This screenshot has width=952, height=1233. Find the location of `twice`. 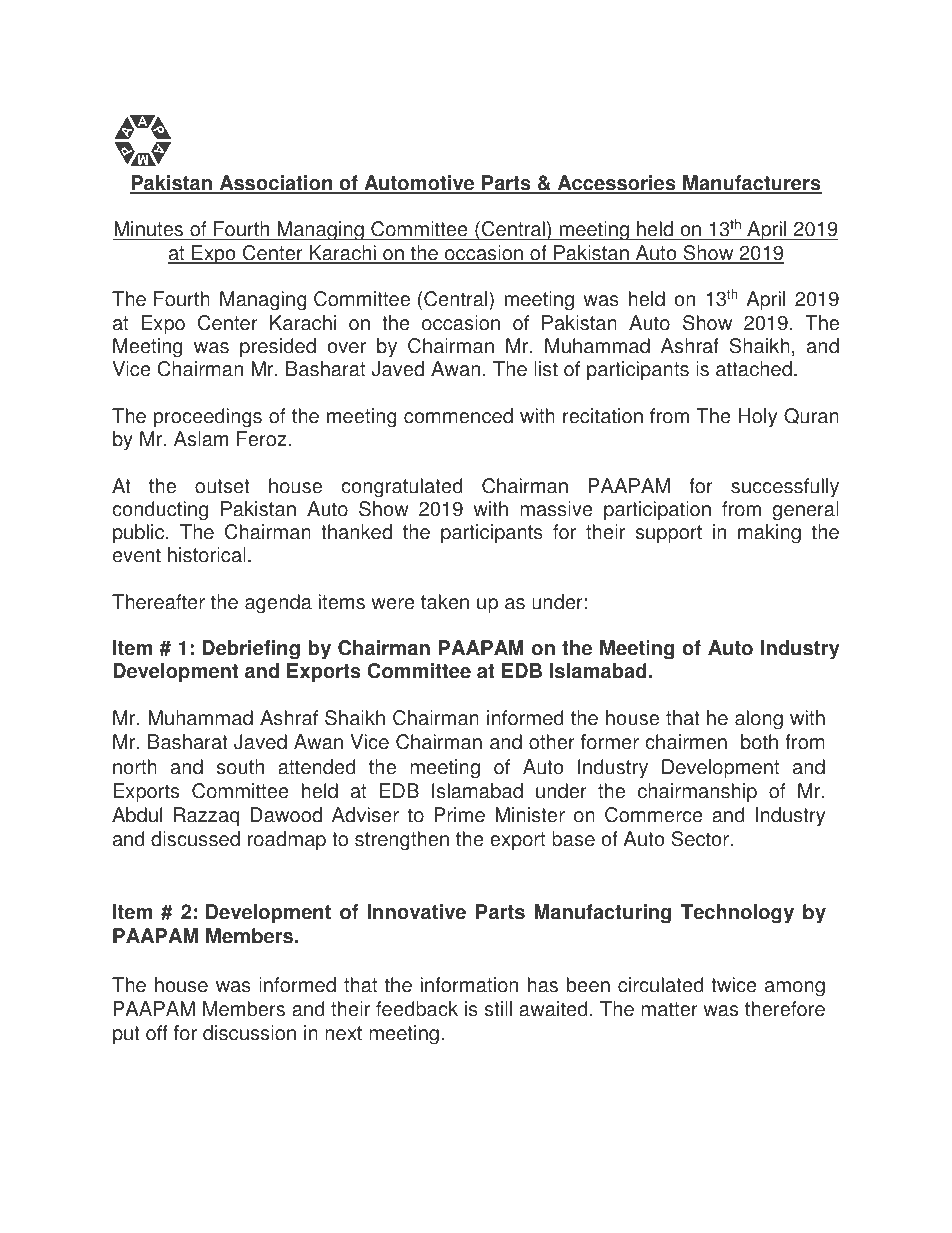

twice is located at coordinates (734, 985).
